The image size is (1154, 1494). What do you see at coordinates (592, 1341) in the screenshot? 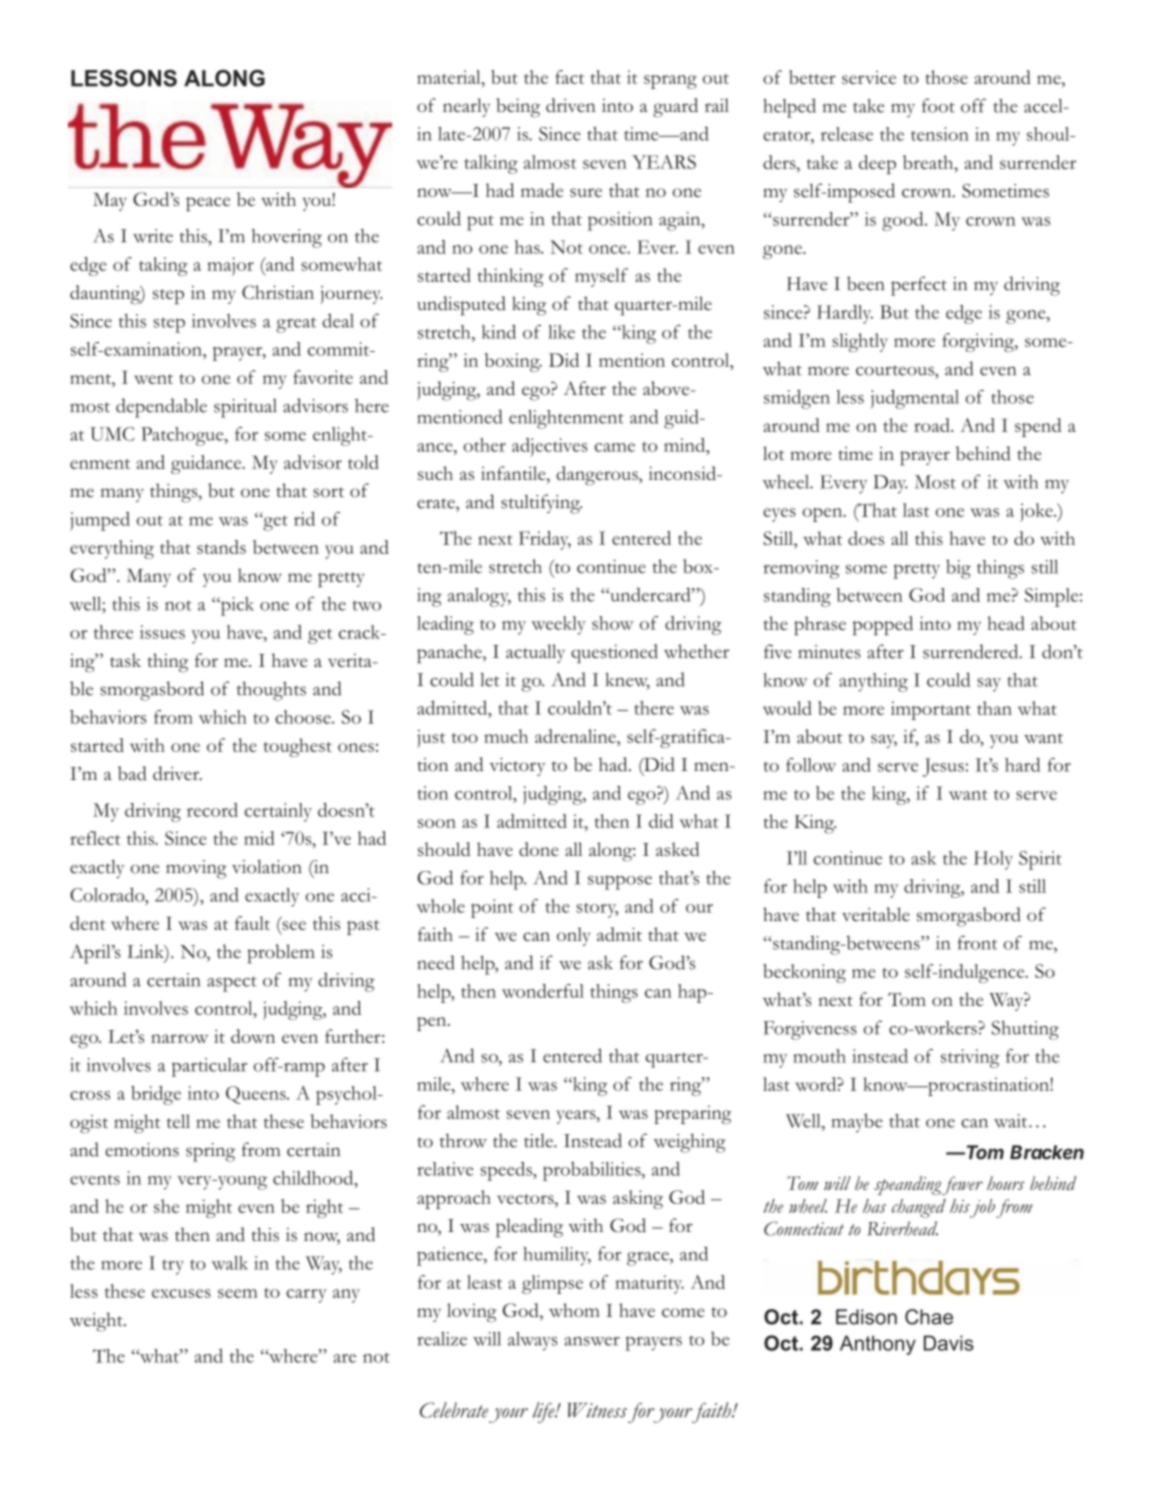
I see `answer` at bounding box center [592, 1341].
